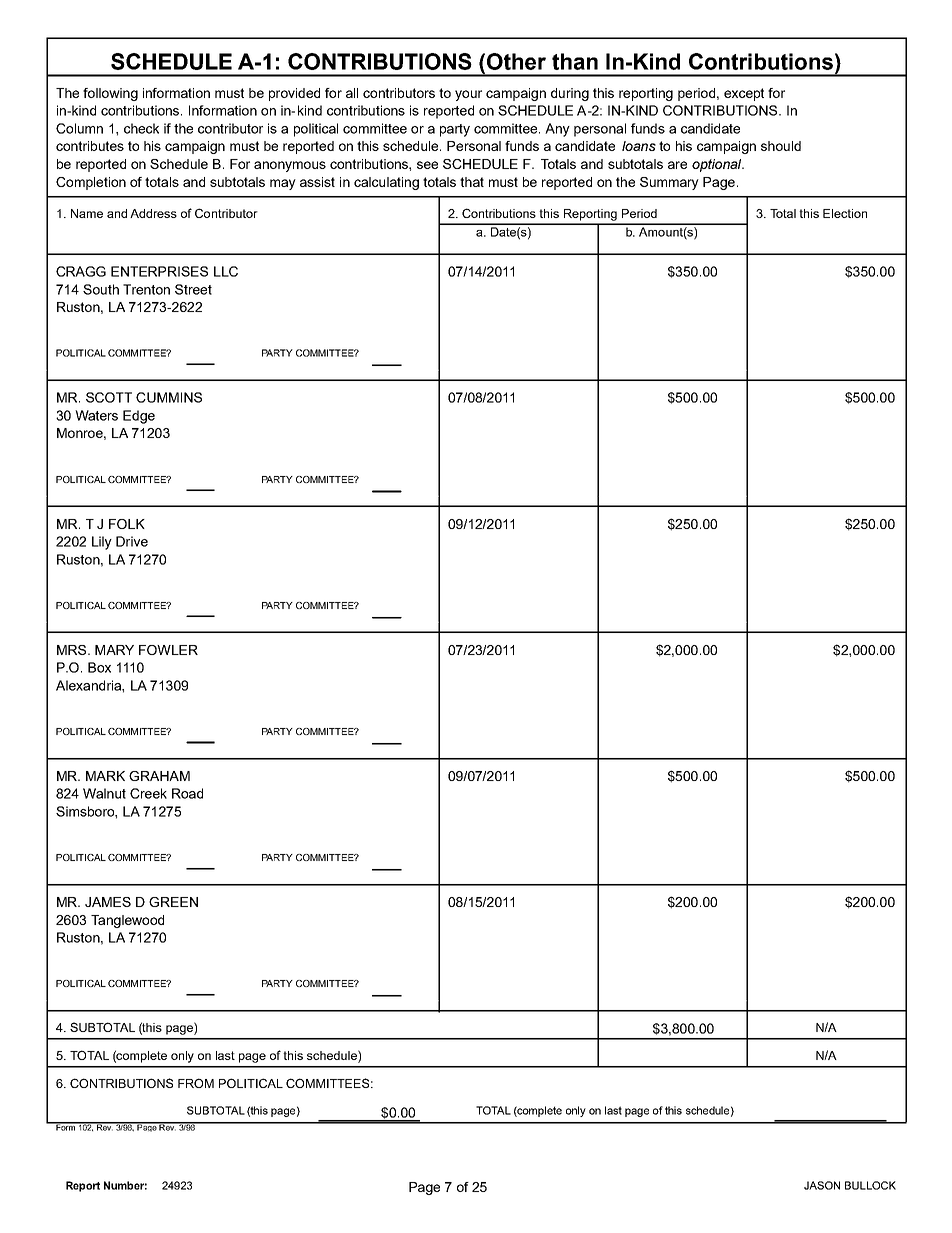 This image has height=1233, width=952. Describe the element at coordinates (744, 94) in the image. I see `except` at that location.
